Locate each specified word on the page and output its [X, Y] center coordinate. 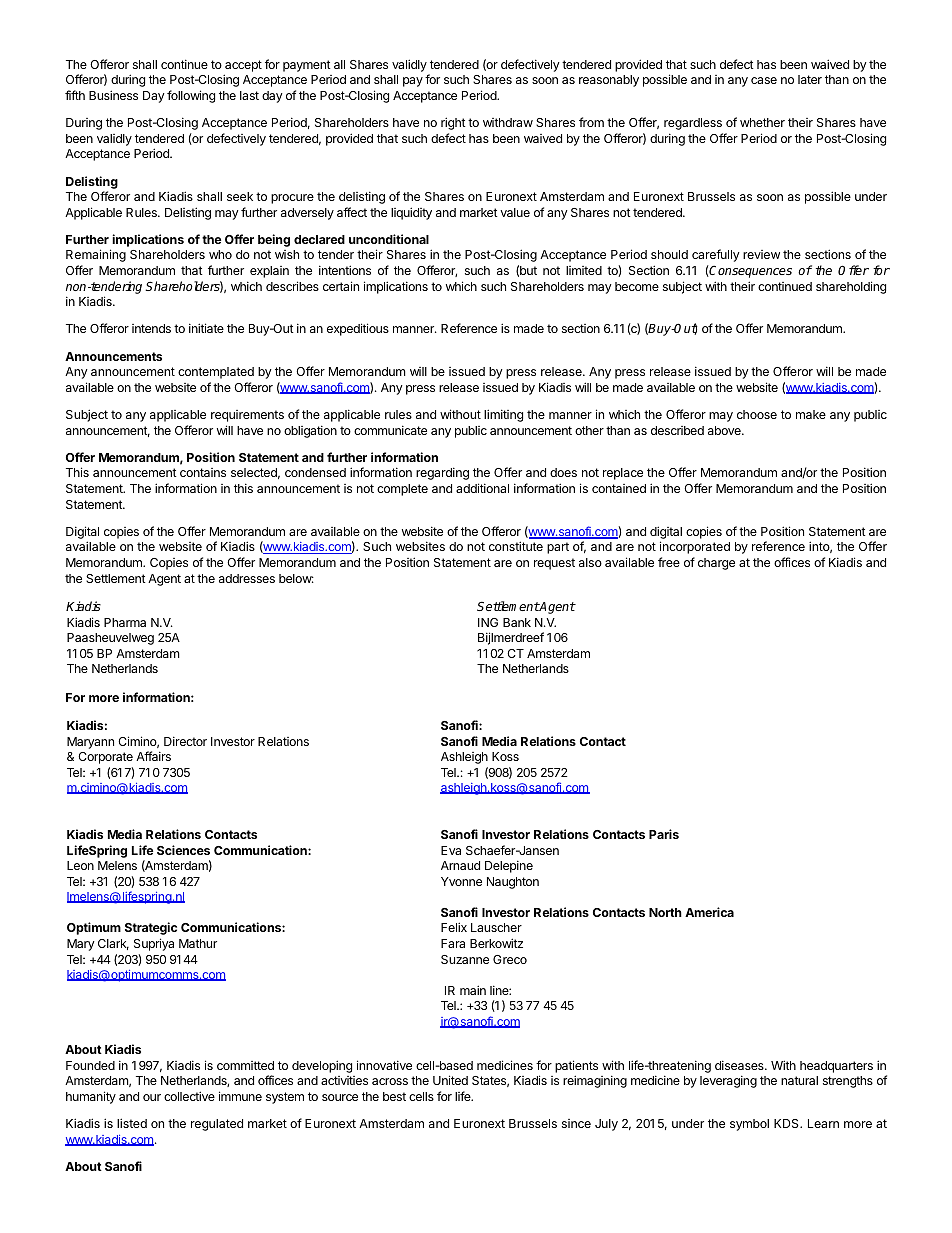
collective [189, 1096]
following [191, 96]
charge [716, 564]
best [394, 1096]
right [453, 123]
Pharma [125, 622]
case [764, 80]
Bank [517, 622]
